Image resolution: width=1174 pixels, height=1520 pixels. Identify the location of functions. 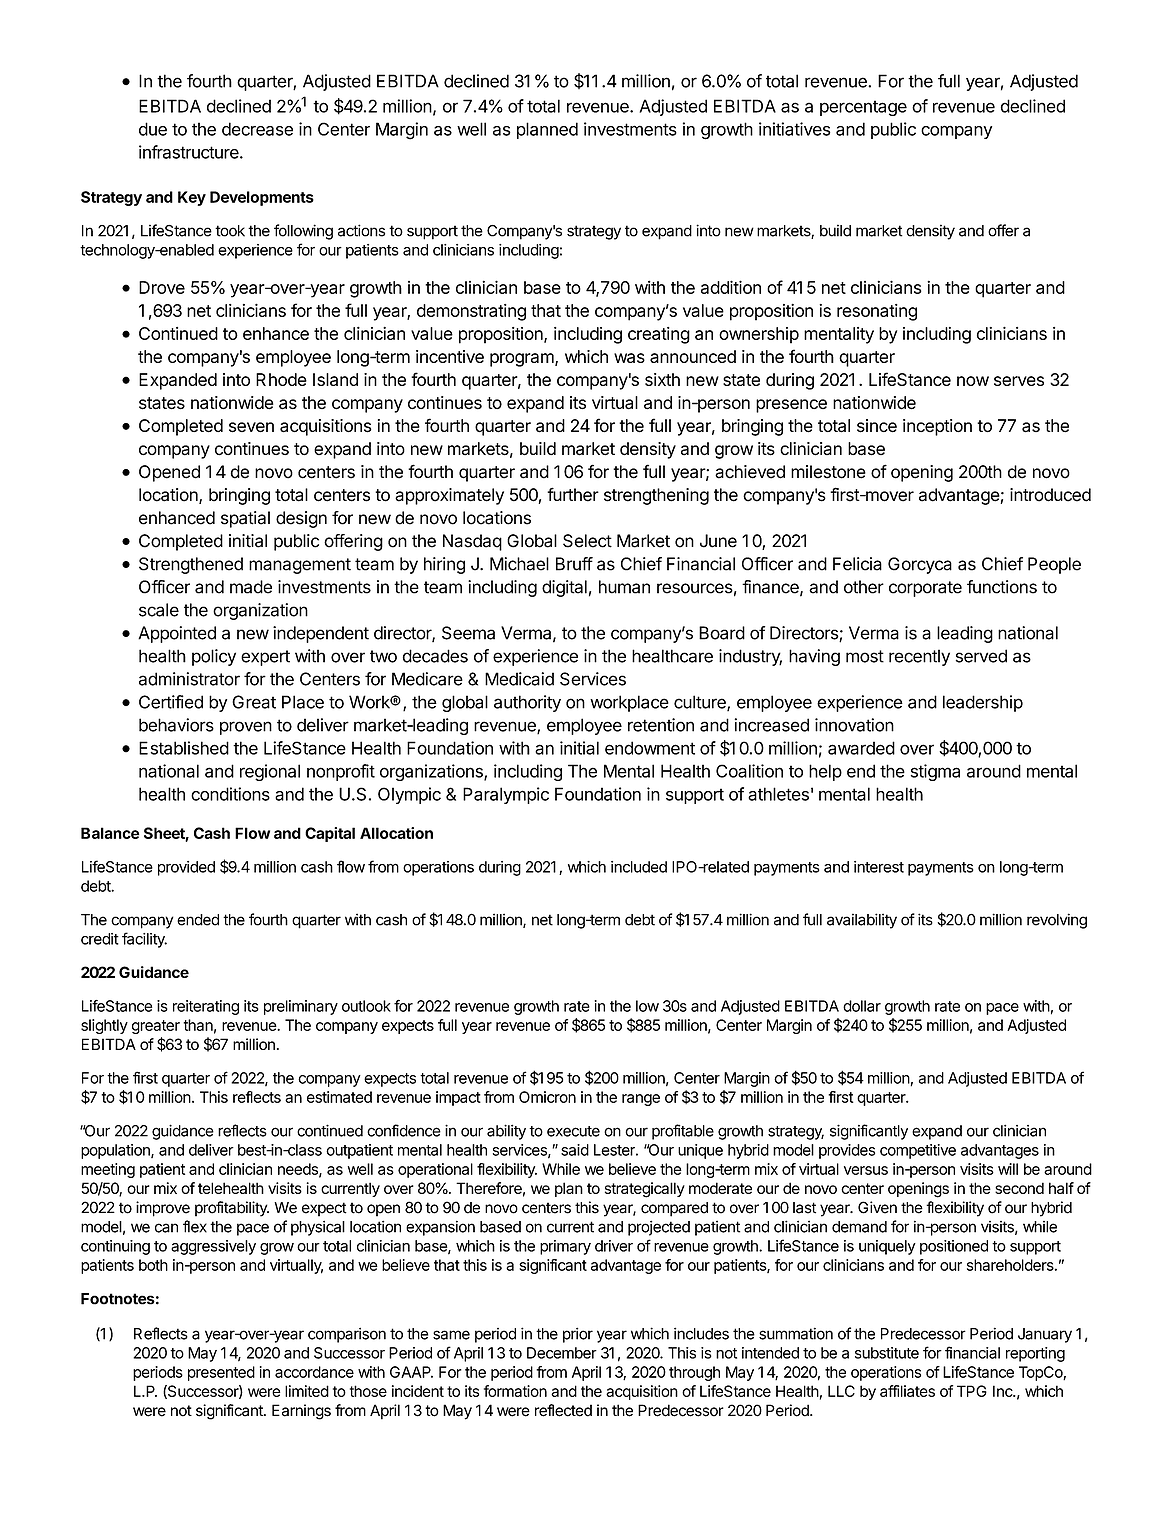
(1002, 587).
